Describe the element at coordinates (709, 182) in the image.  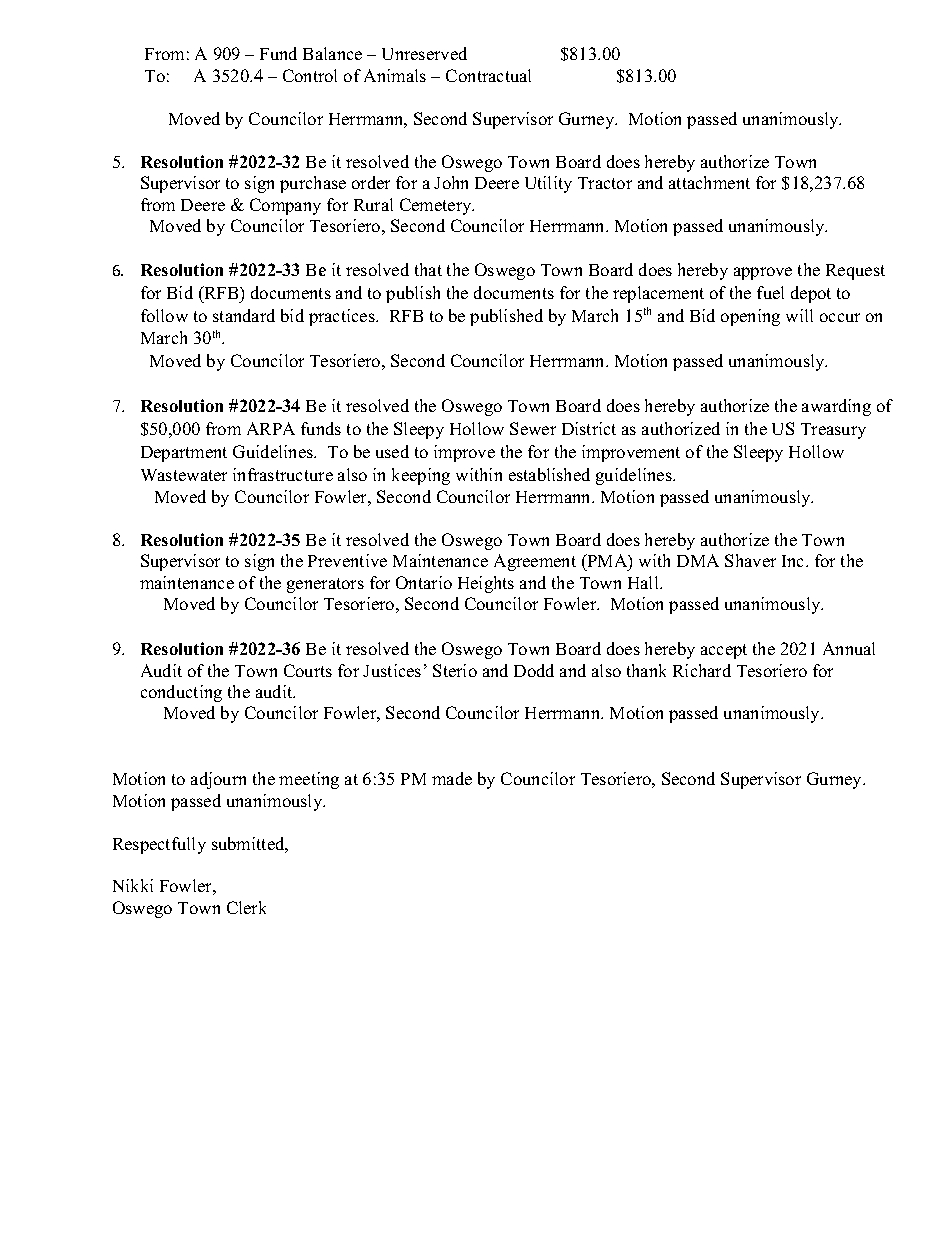
I see `attachment` at that location.
